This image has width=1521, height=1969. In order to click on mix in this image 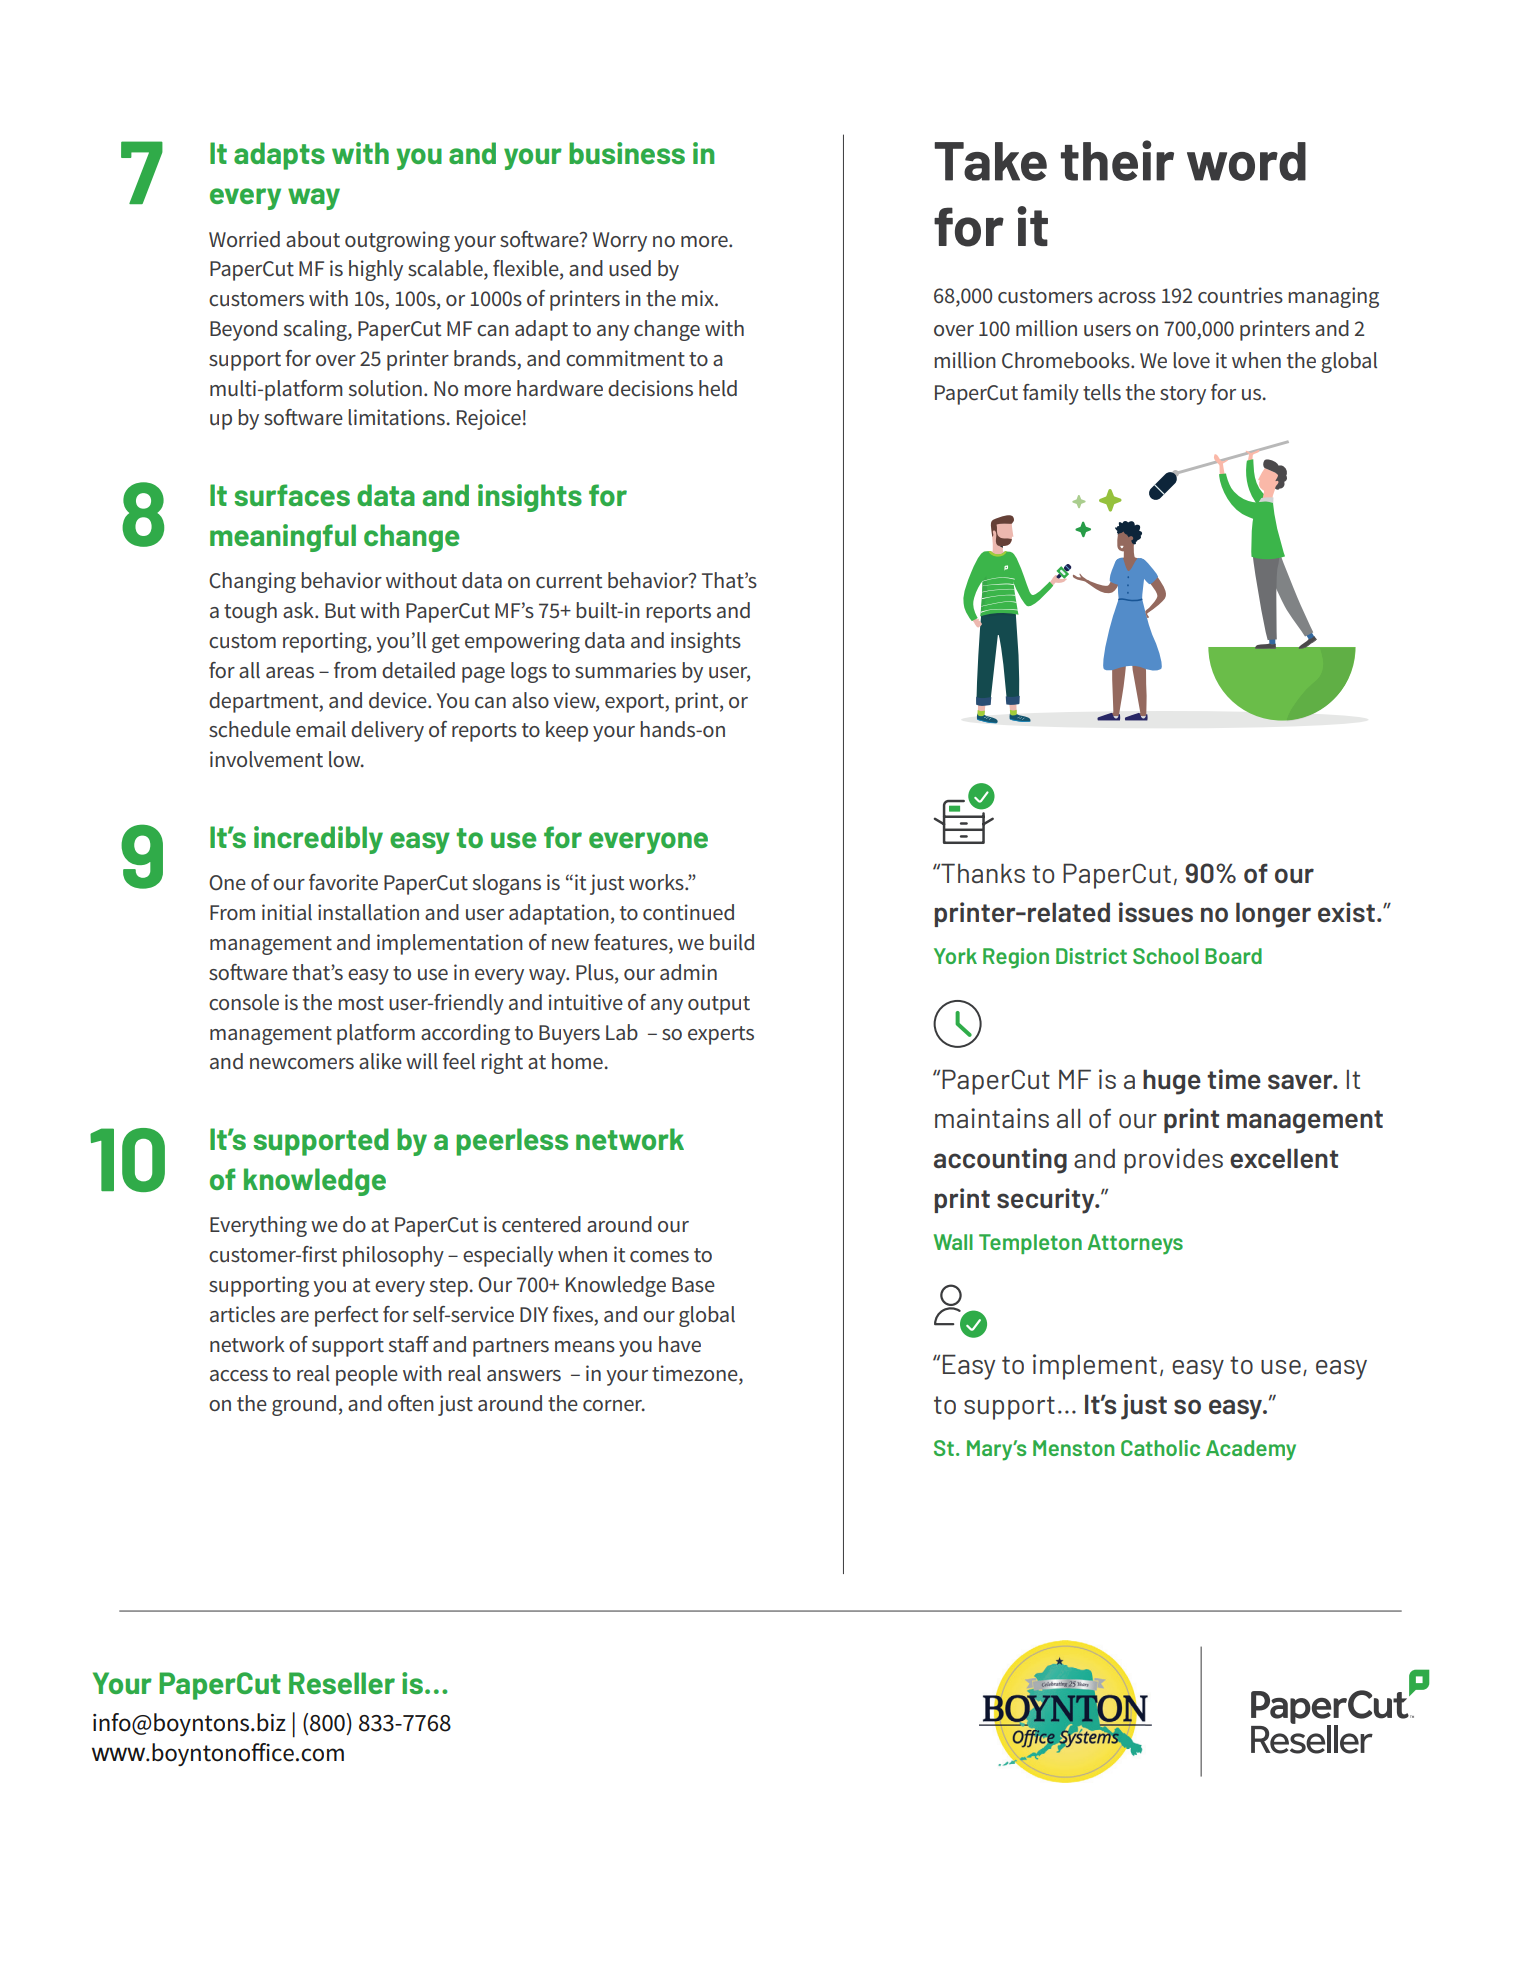, I will do `click(699, 298)`.
